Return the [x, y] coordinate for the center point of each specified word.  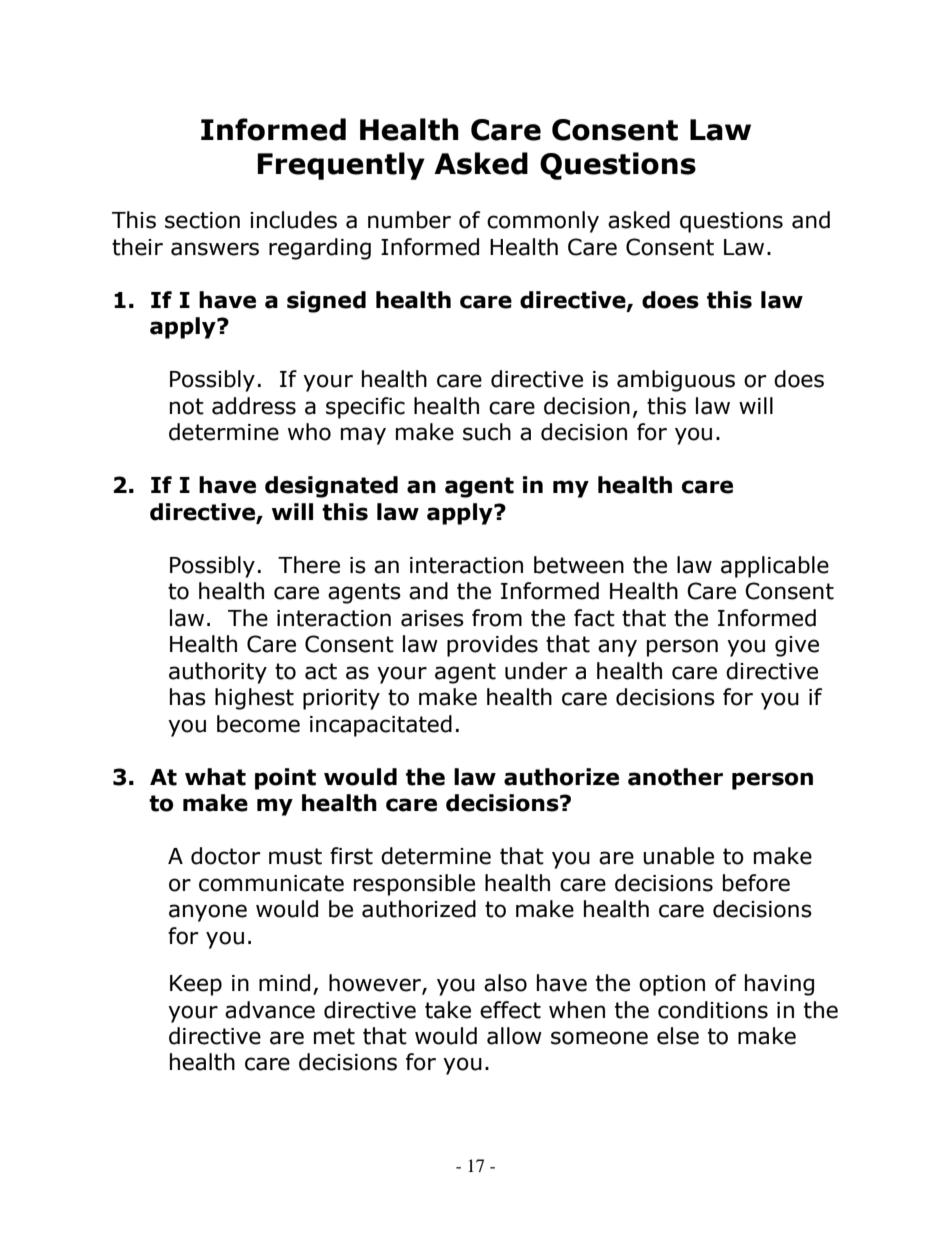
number [409, 220]
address [254, 406]
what [215, 777]
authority [218, 673]
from [497, 618]
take [448, 1010]
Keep [196, 985]
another [675, 777]
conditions [713, 1010]
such [487, 432]
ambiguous [676, 381]
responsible [414, 885]
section [202, 220]
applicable [775, 567]
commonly [543, 222]
